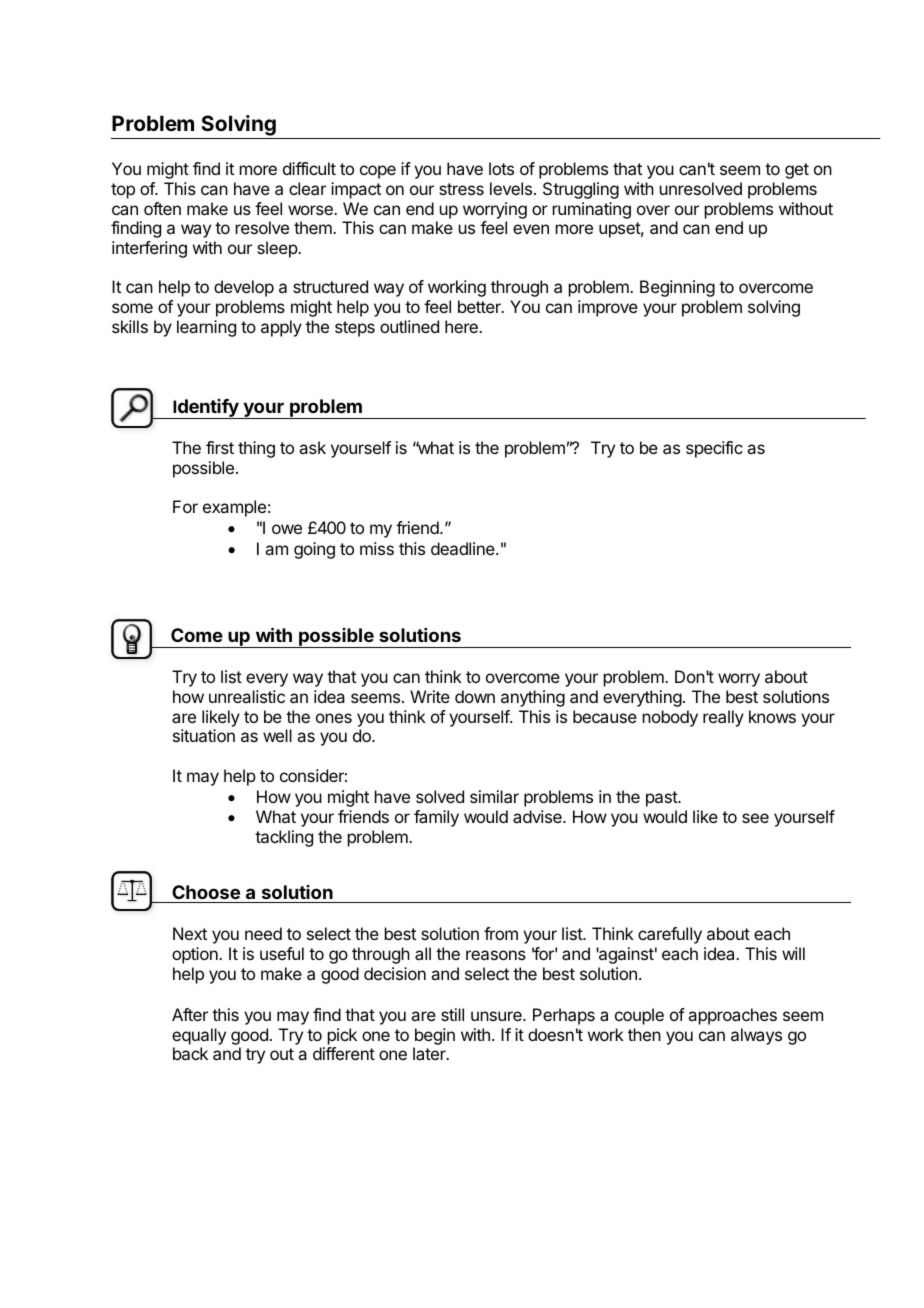 The image size is (924, 1308). I want to click on approaches, so click(732, 1016).
